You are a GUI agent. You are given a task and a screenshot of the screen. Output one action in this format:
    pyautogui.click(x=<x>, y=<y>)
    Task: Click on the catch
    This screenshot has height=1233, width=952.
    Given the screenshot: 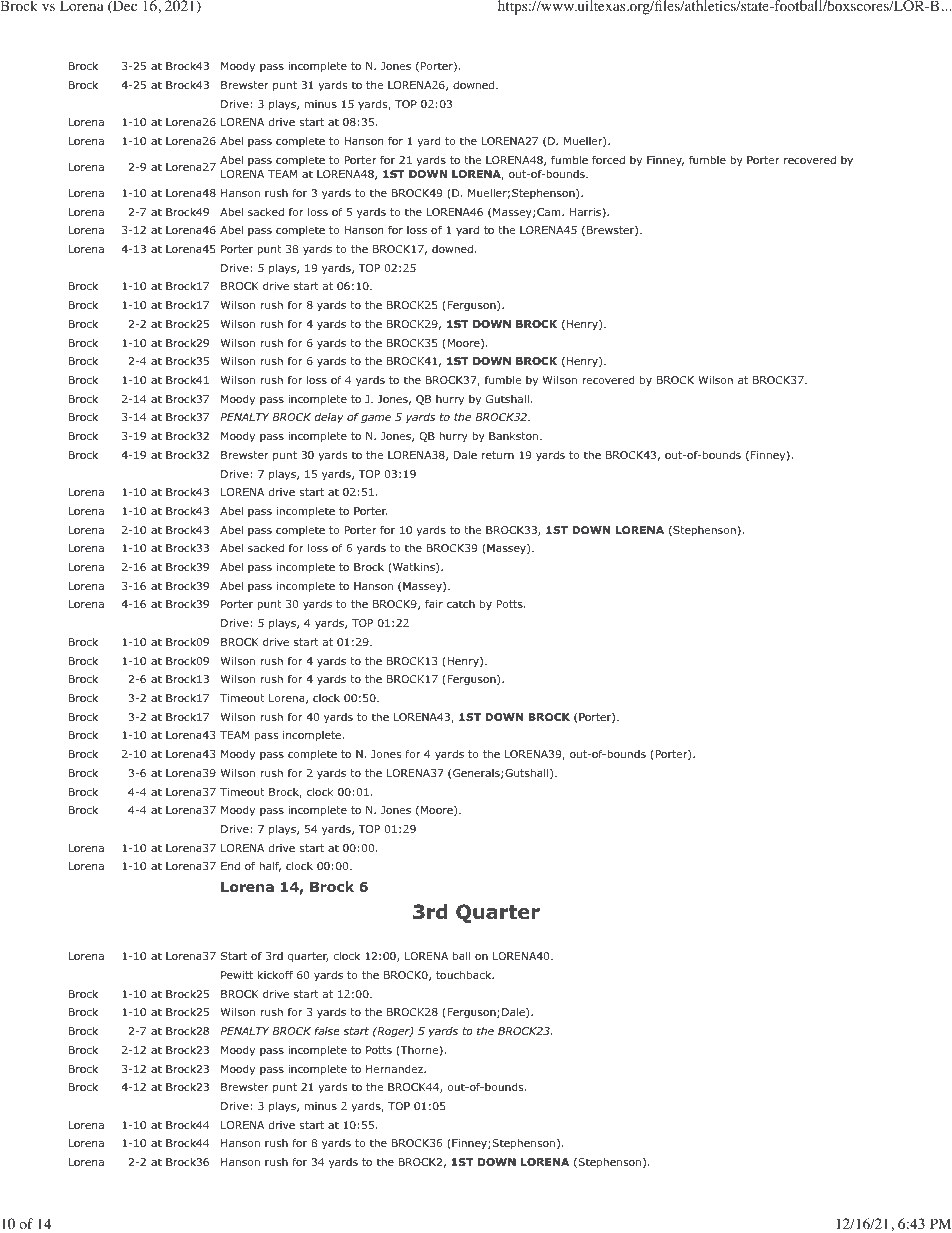 What is the action you would take?
    pyautogui.click(x=461, y=604)
